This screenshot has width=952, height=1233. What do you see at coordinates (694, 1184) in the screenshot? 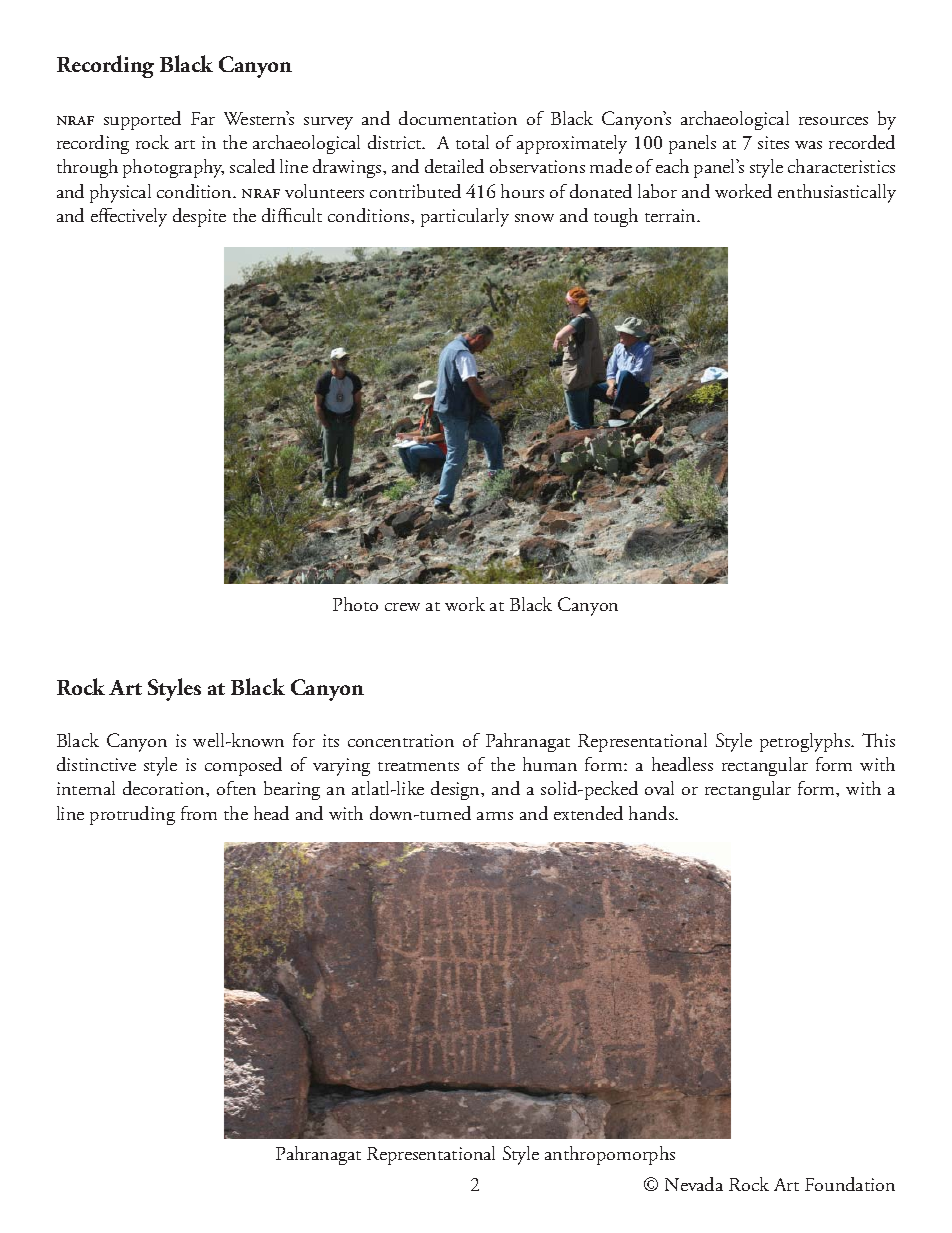
I see `Nevada` at bounding box center [694, 1184].
